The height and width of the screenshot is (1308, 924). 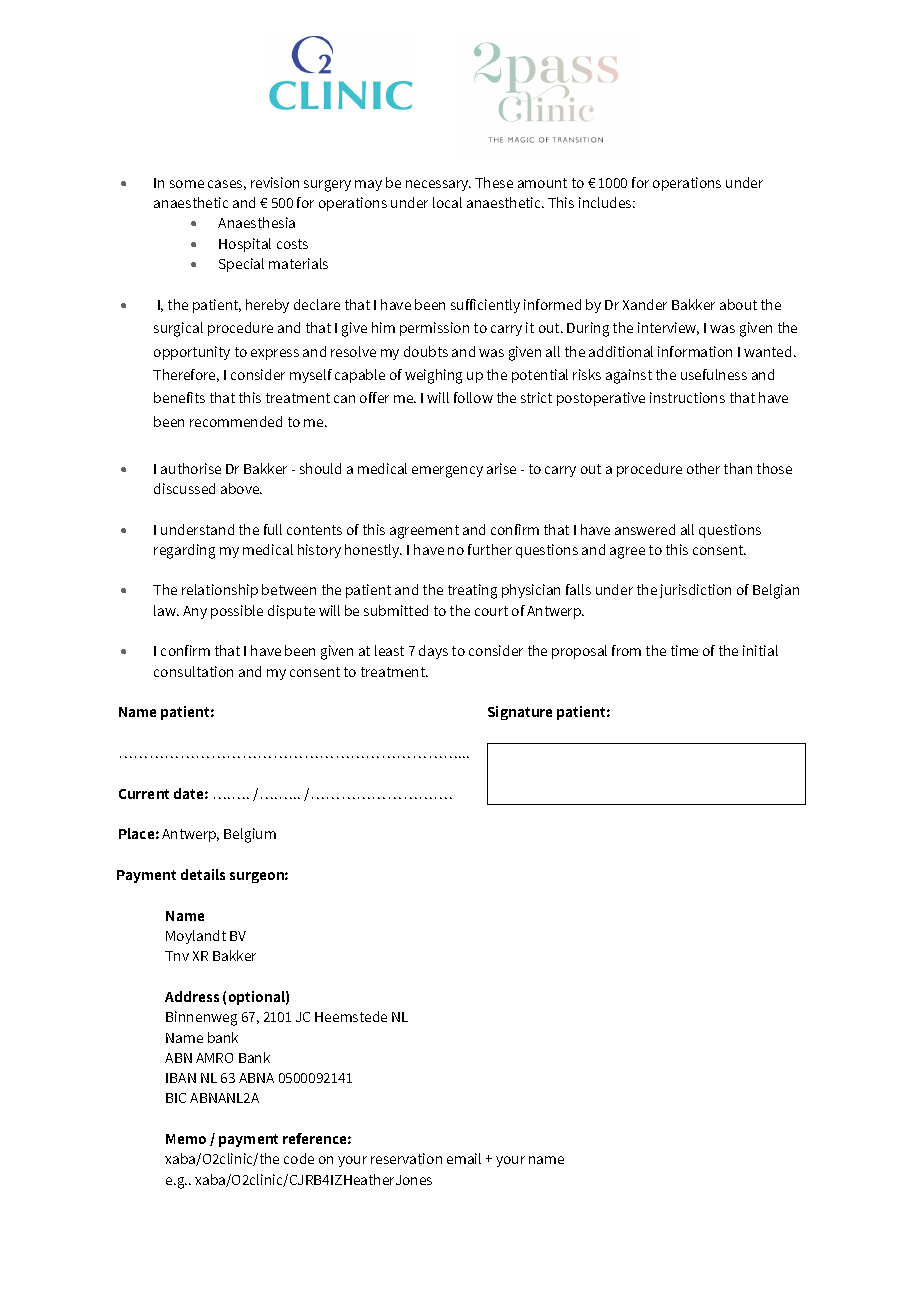 I want to click on Memo, so click(x=186, y=1139).
